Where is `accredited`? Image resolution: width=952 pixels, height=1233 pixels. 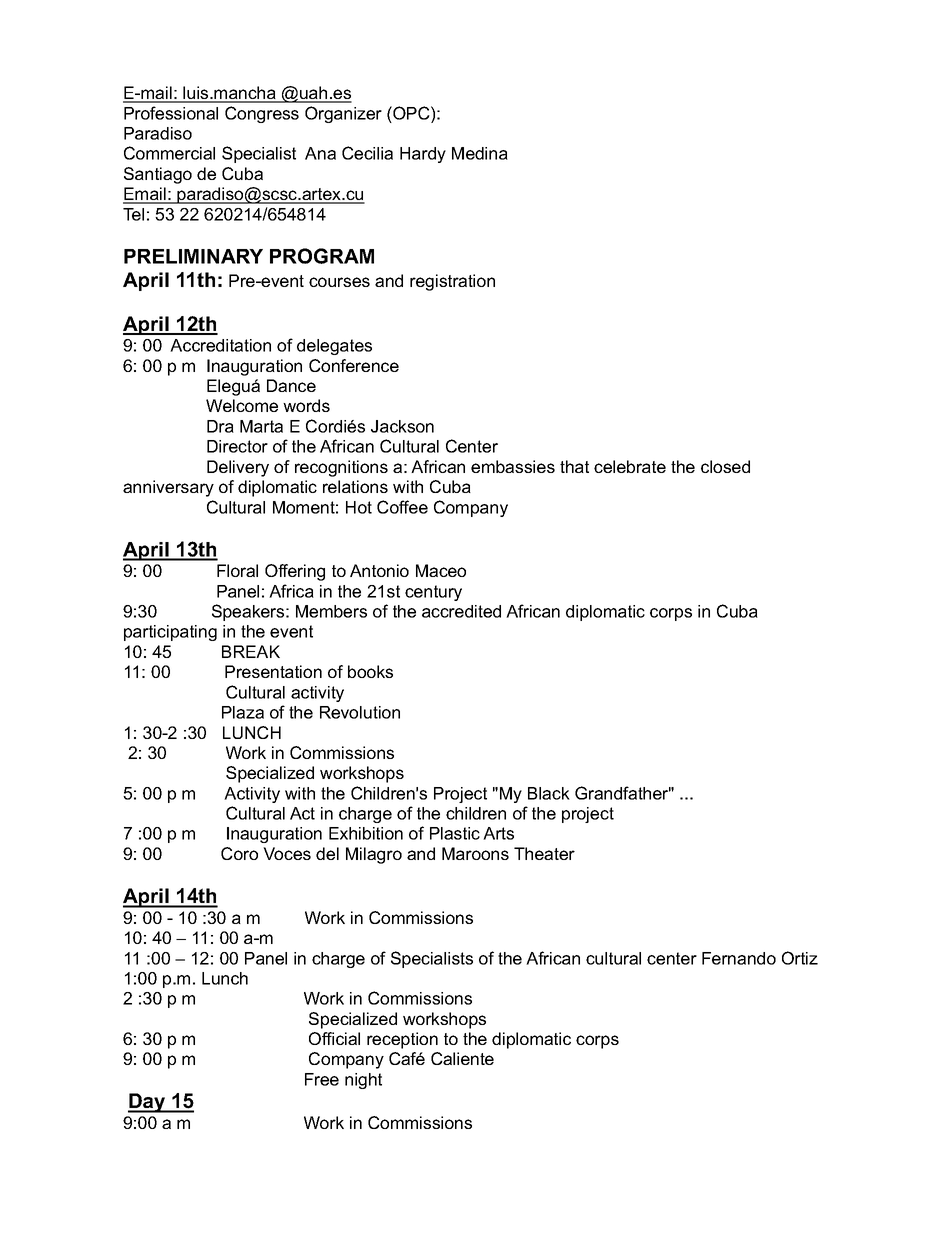
accredited is located at coordinates (461, 611).
